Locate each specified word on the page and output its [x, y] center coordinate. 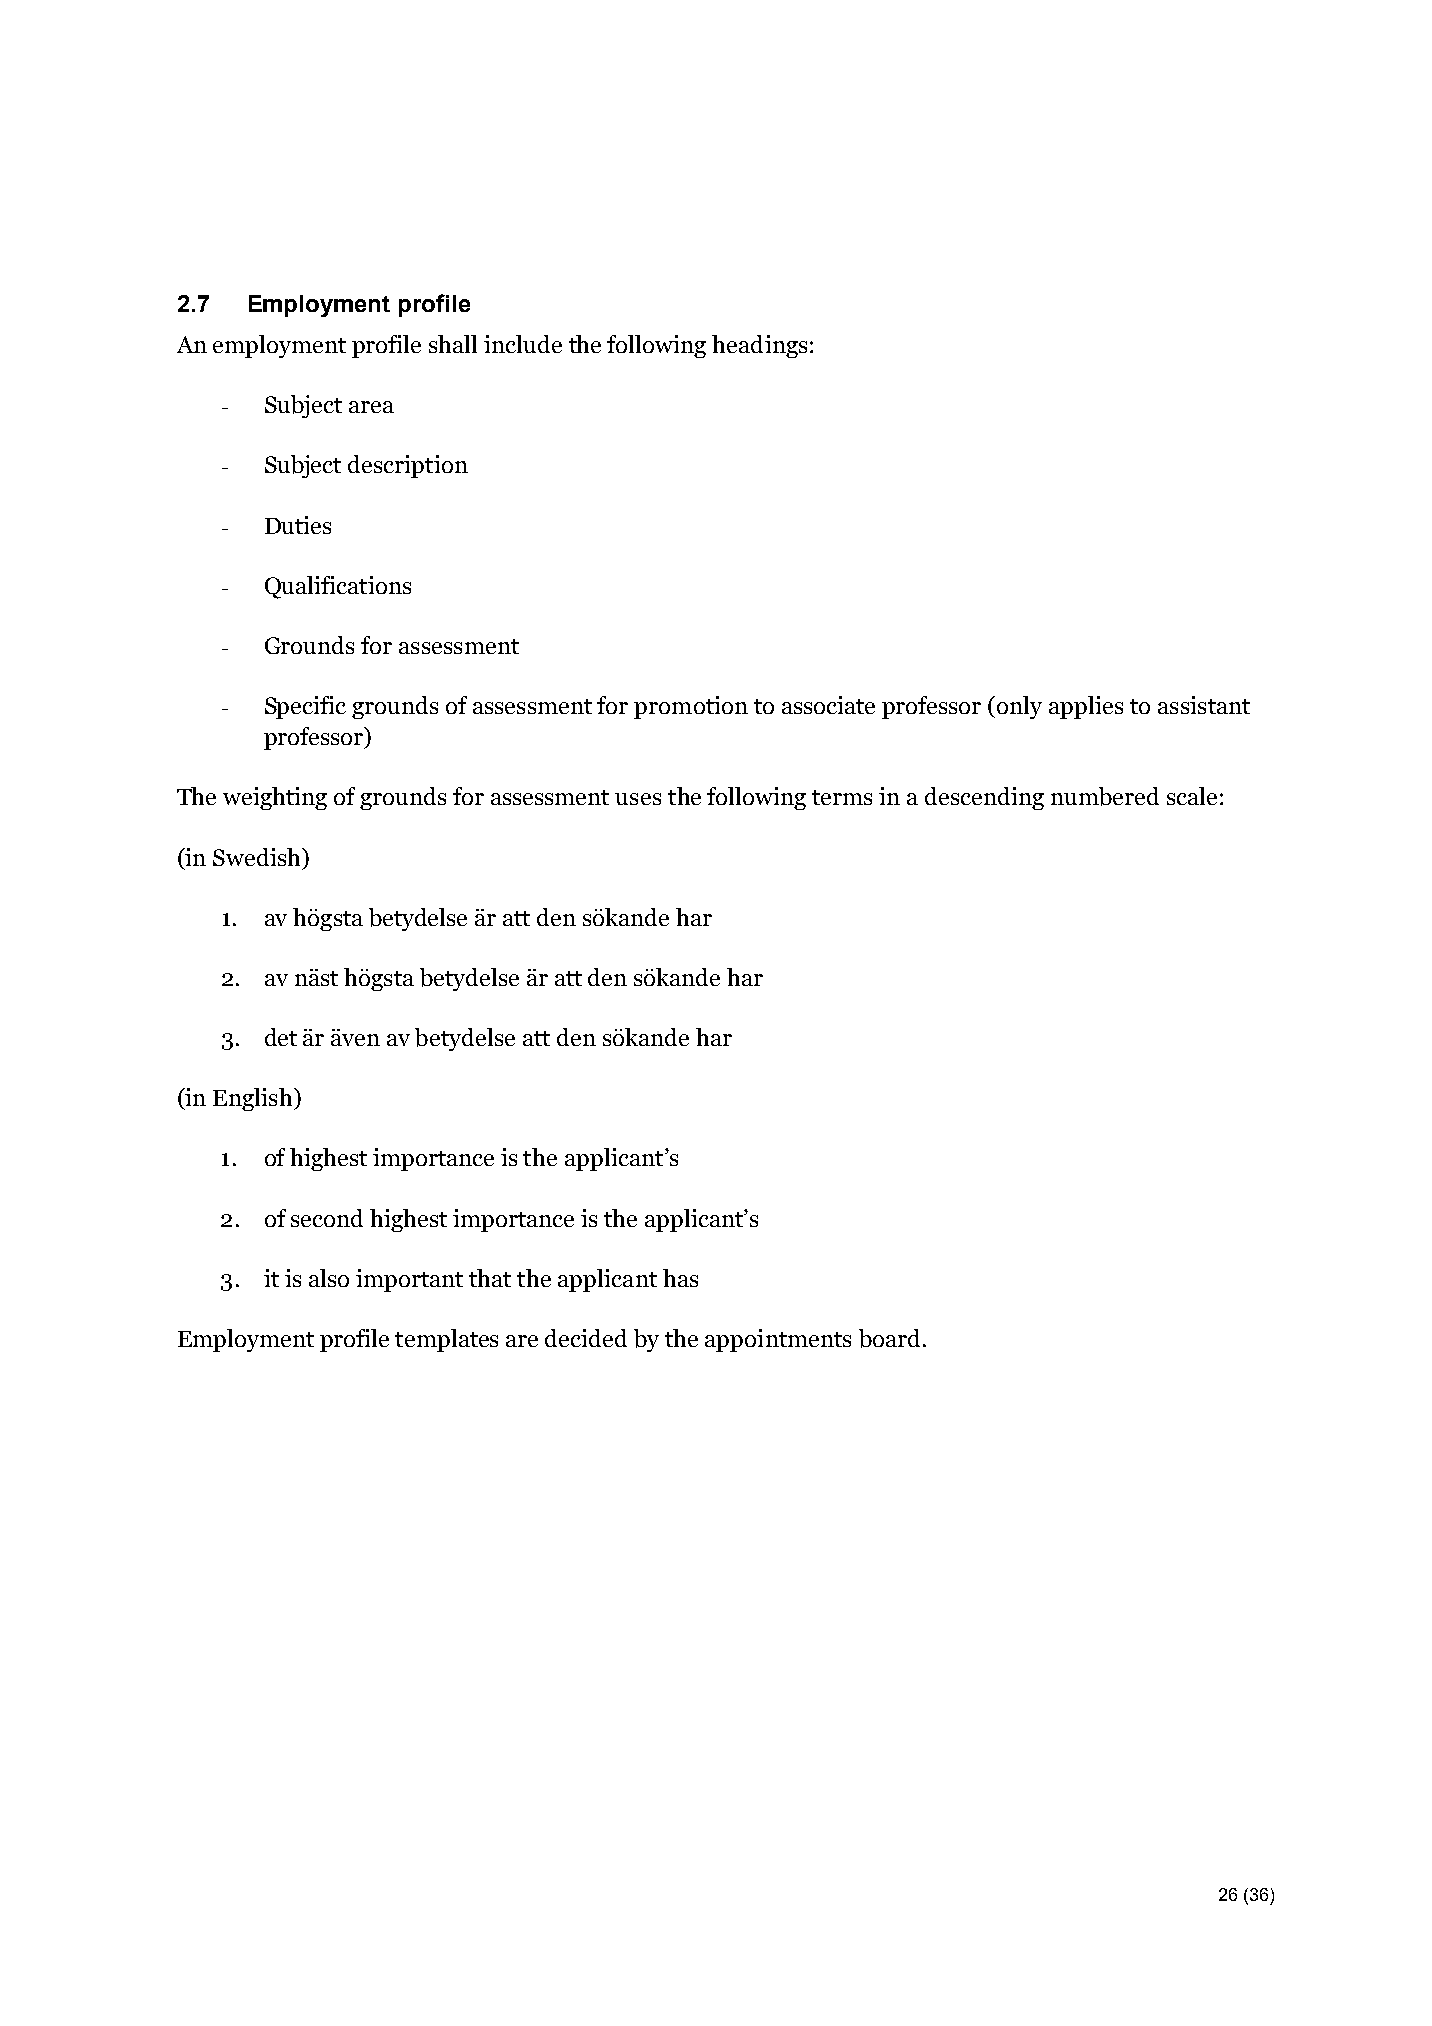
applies [1086, 707]
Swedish [258, 857]
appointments [778, 1340]
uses [638, 799]
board [889, 1338]
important [409, 1280]
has [680, 1278]
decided [586, 1338]
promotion [691, 707]
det [281, 1037]
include [523, 344]
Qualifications [338, 587]
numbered [1105, 796]
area [371, 407]
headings [759, 346]
